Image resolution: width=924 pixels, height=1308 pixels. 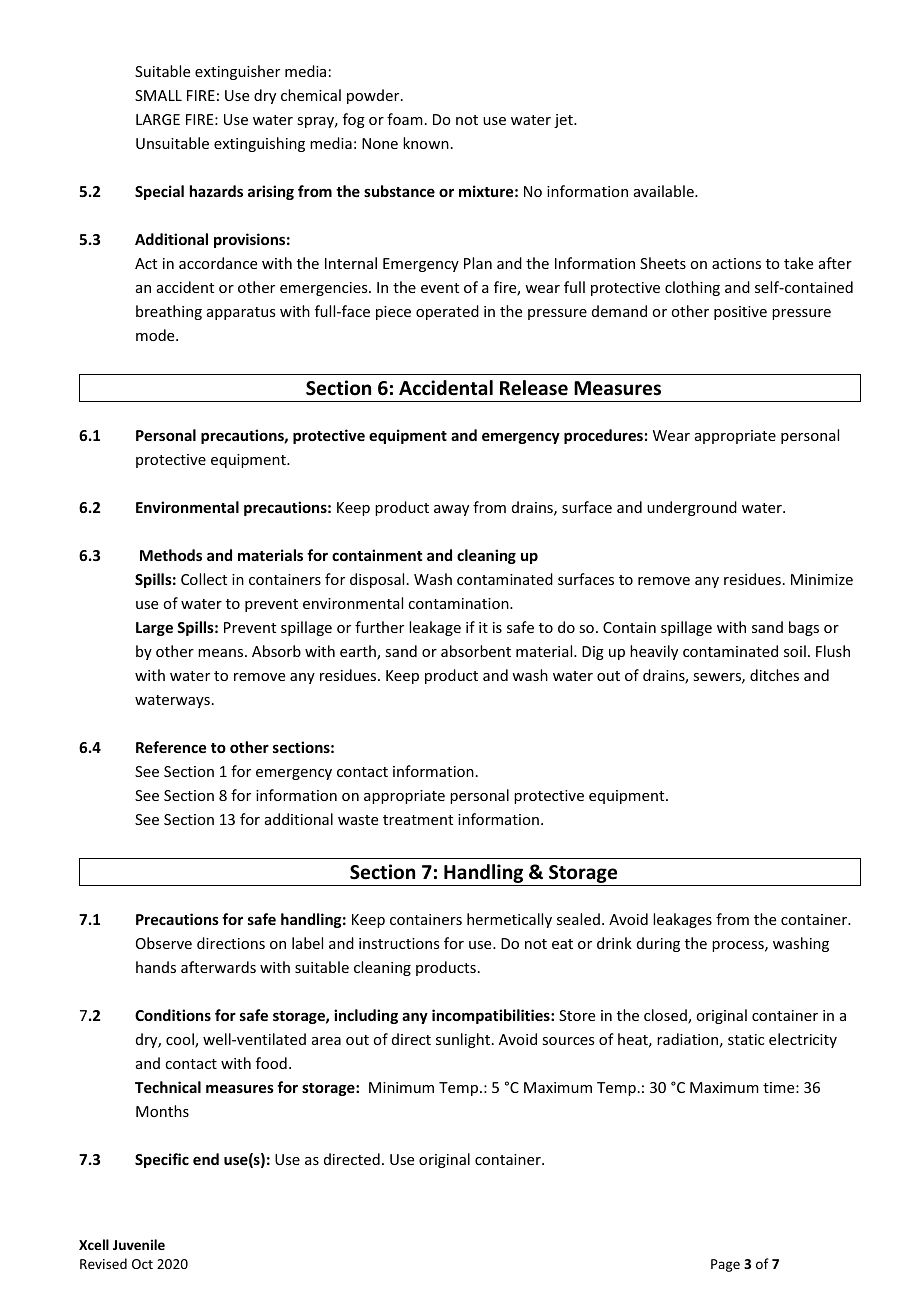 I want to click on Page, so click(x=725, y=1265).
